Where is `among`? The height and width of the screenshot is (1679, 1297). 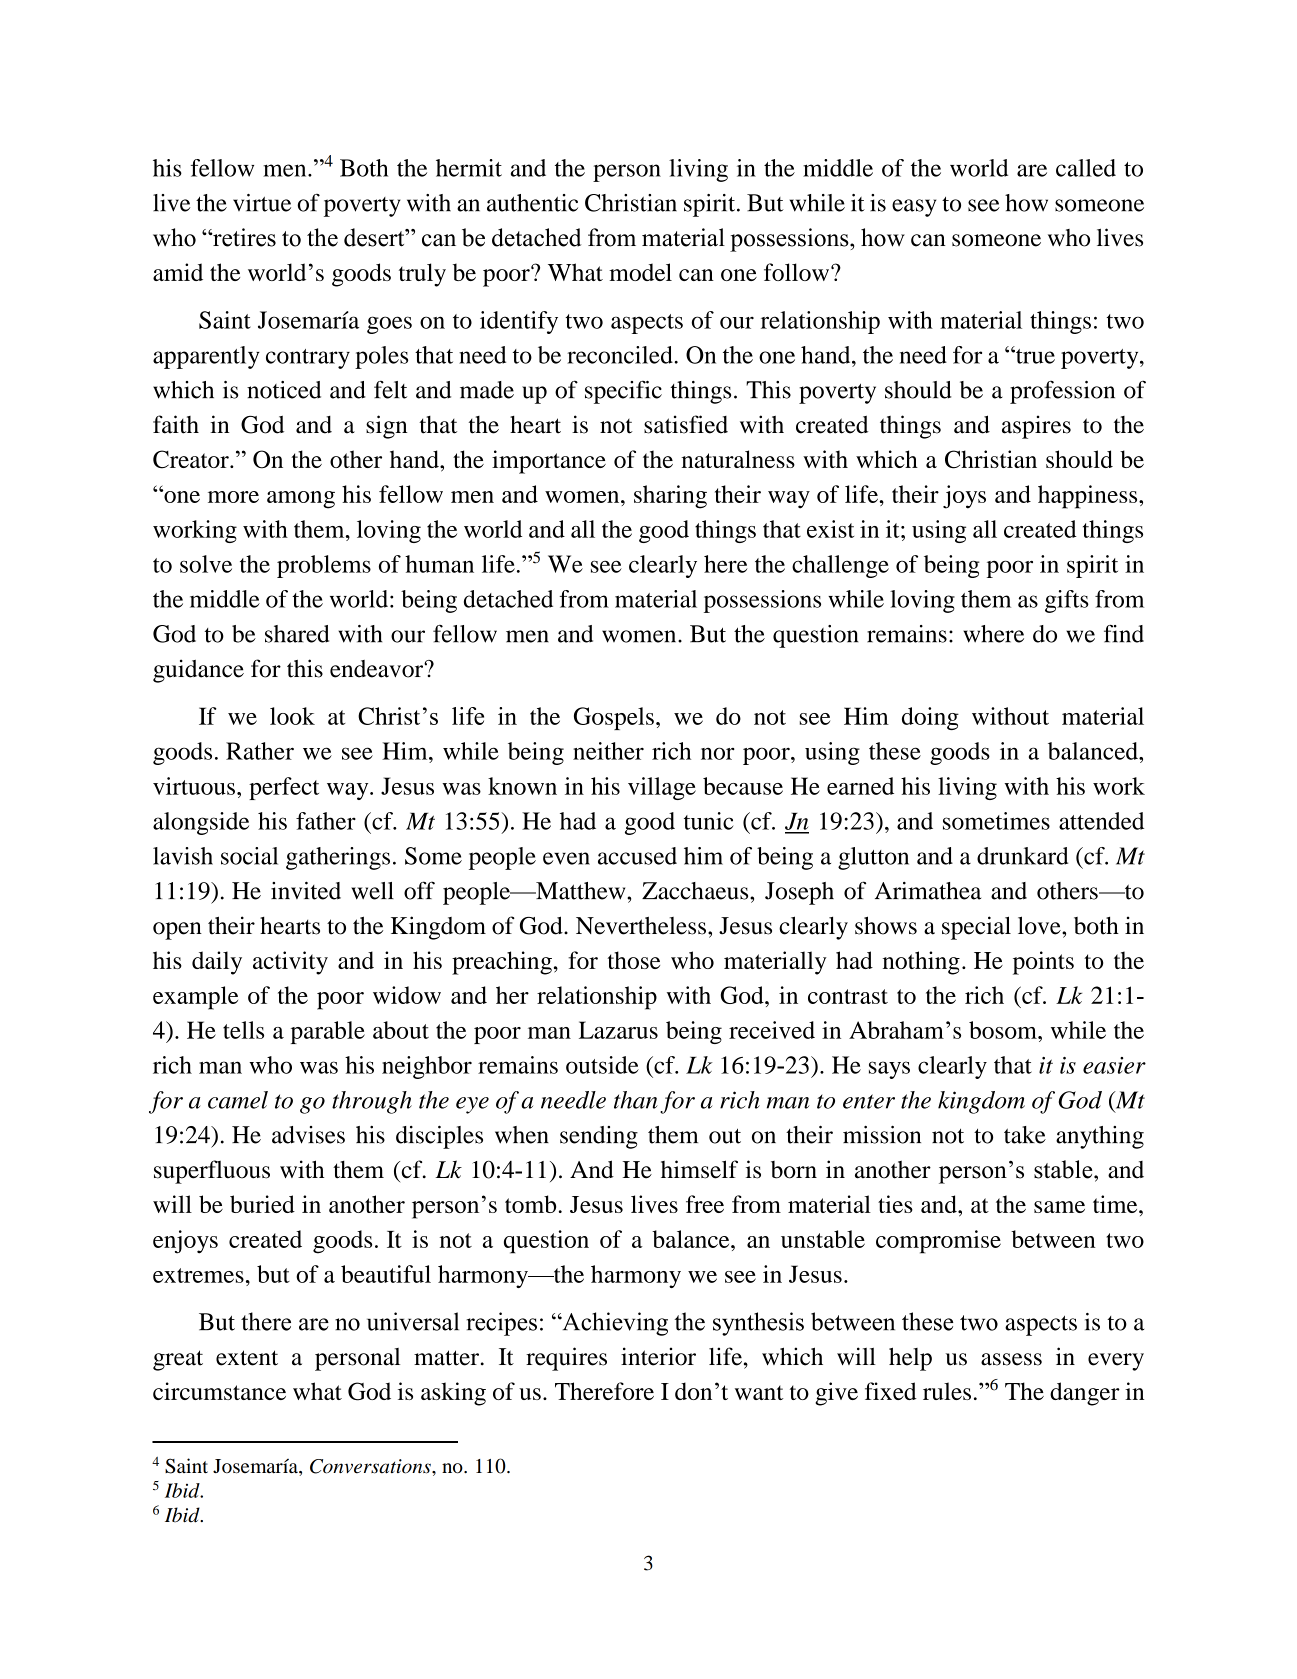
among is located at coordinates (301, 500).
